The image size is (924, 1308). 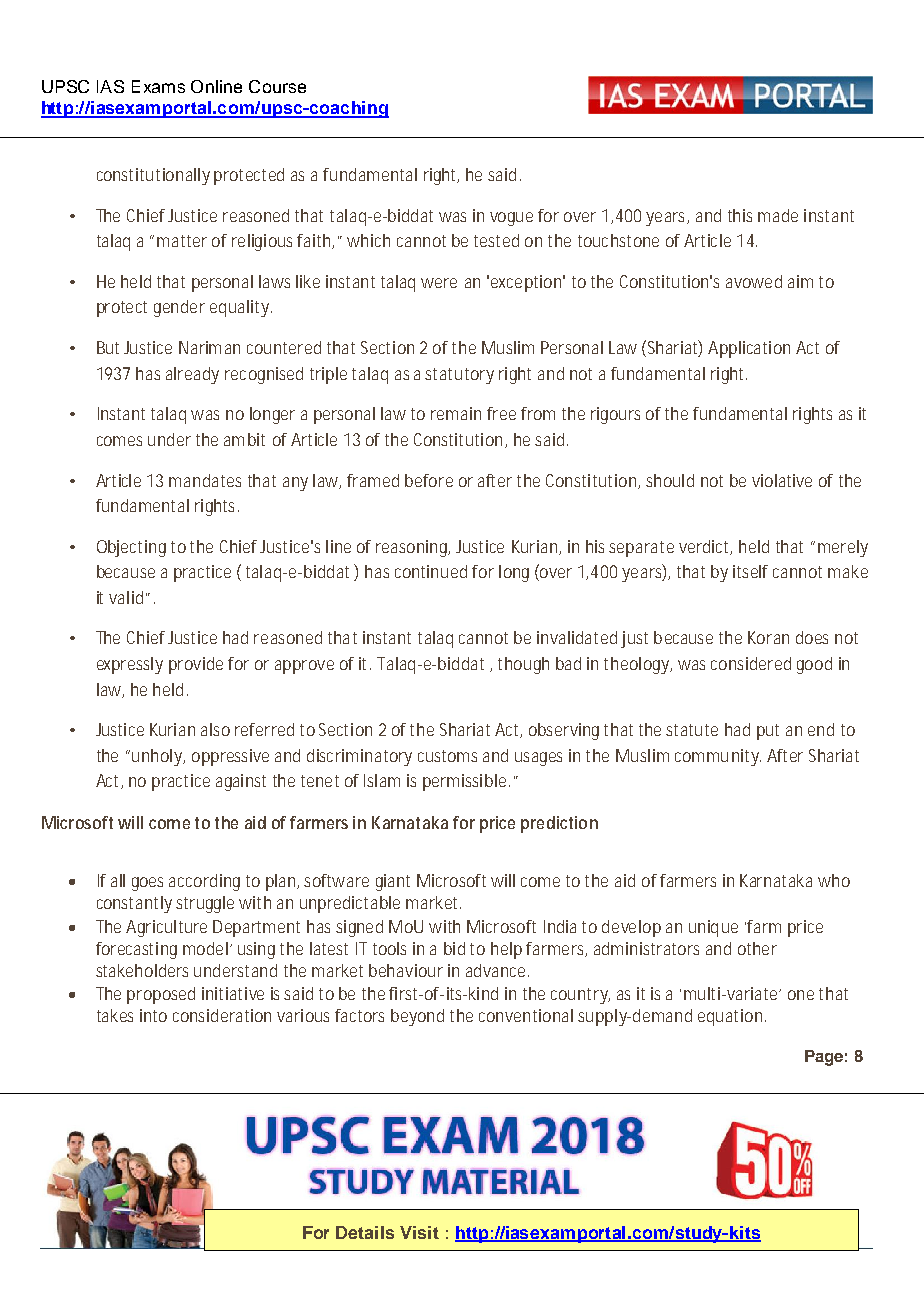 I want to click on considered, so click(x=751, y=663).
